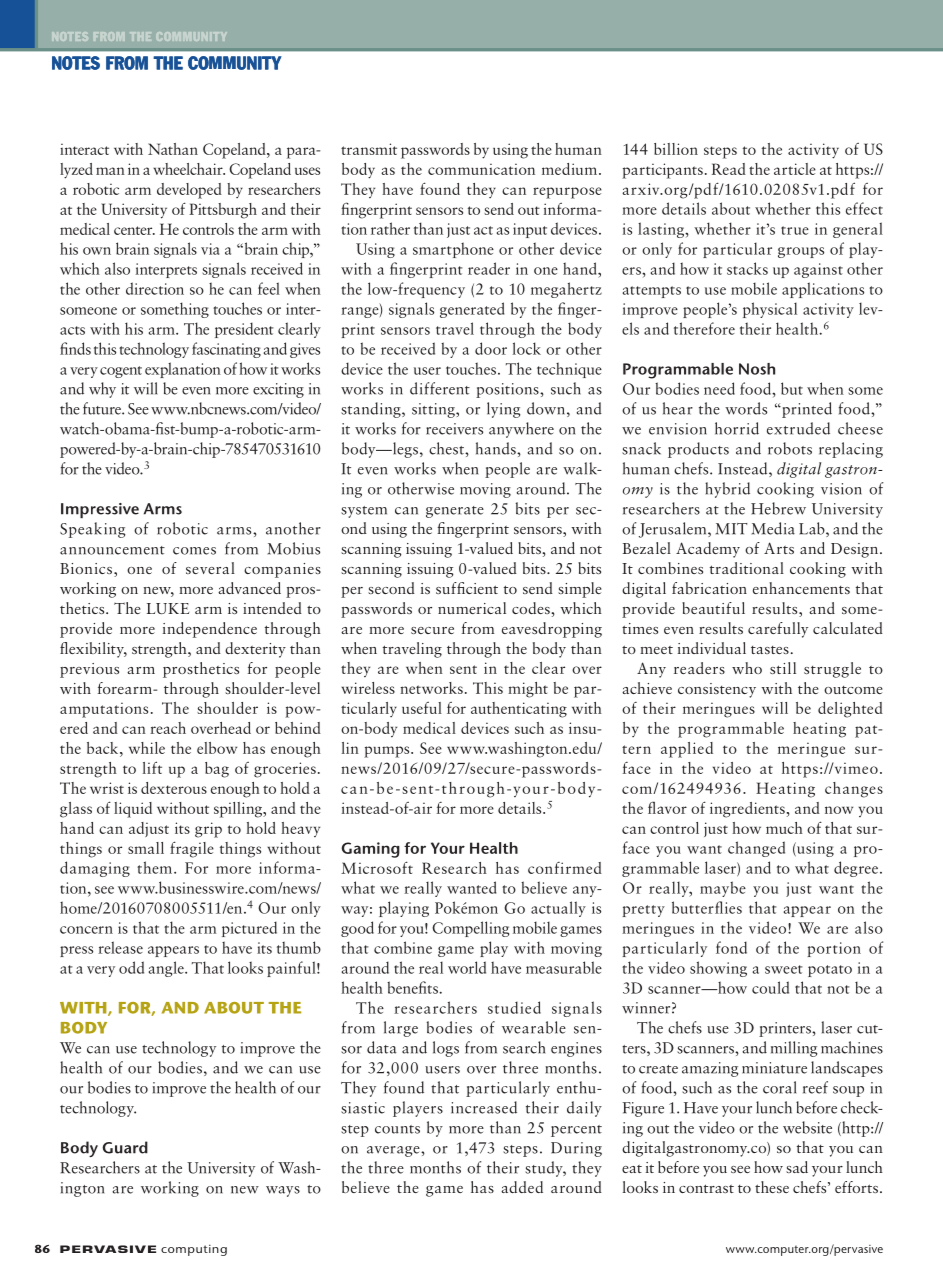  I want to click on receivers, so click(454, 429).
